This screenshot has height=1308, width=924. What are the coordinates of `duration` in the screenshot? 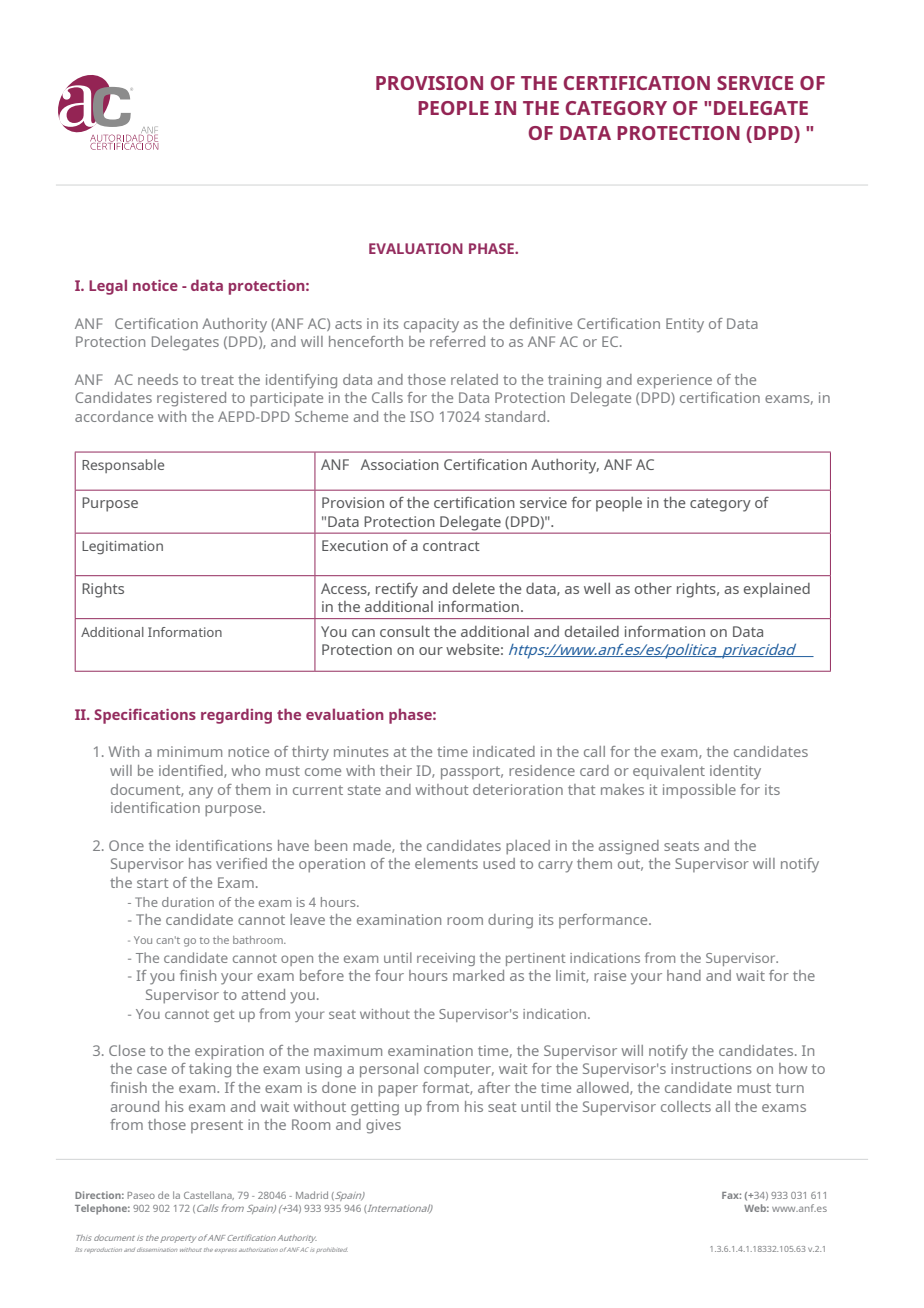 It's located at (188, 902).
